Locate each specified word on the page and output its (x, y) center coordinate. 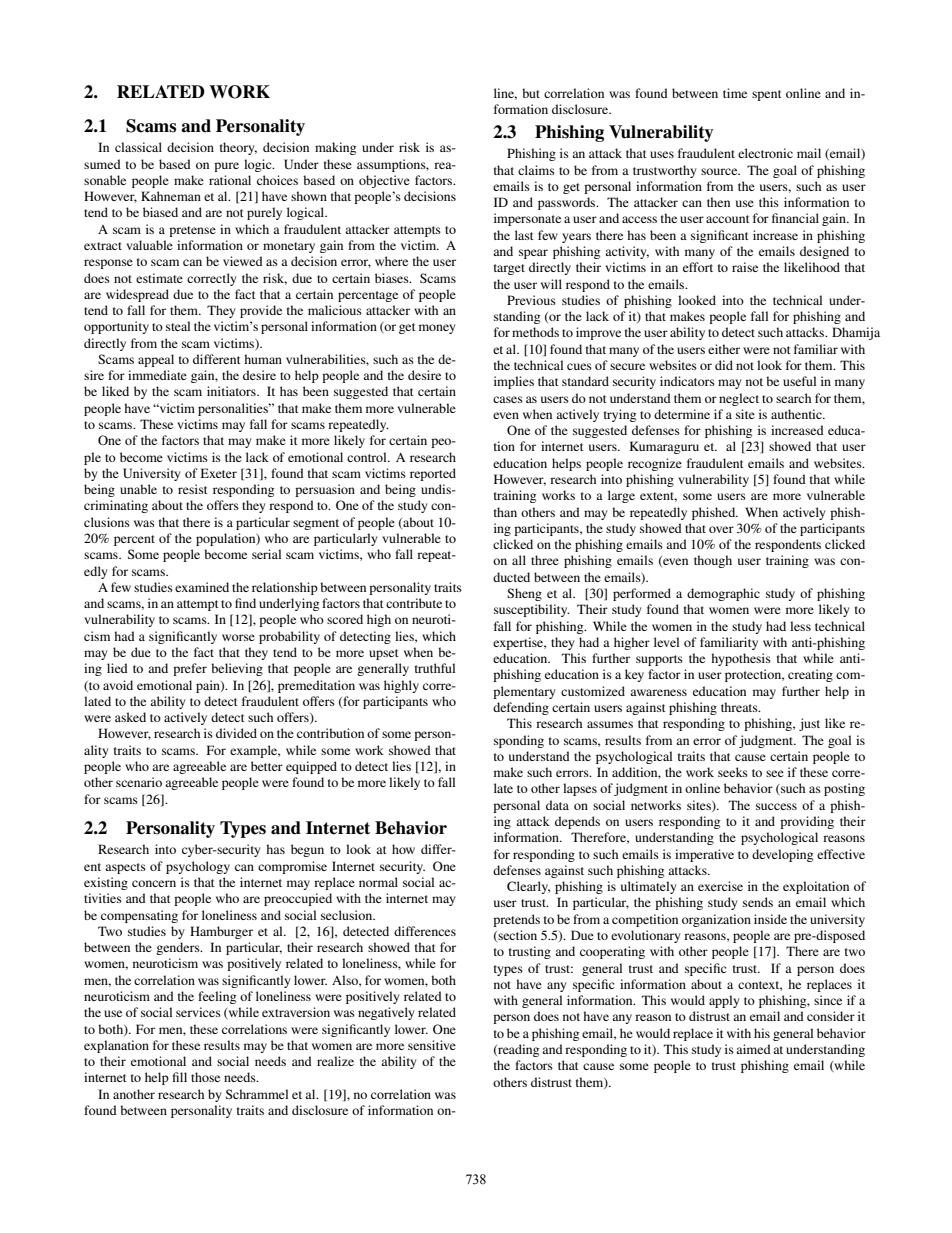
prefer (190, 669)
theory (238, 148)
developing (782, 855)
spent (767, 95)
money (437, 329)
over (721, 529)
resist (193, 489)
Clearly (528, 887)
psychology (198, 867)
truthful (435, 668)
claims (536, 170)
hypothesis (741, 659)
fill (180, 1077)
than (505, 512)
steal (178, 326)
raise (745, 267)
